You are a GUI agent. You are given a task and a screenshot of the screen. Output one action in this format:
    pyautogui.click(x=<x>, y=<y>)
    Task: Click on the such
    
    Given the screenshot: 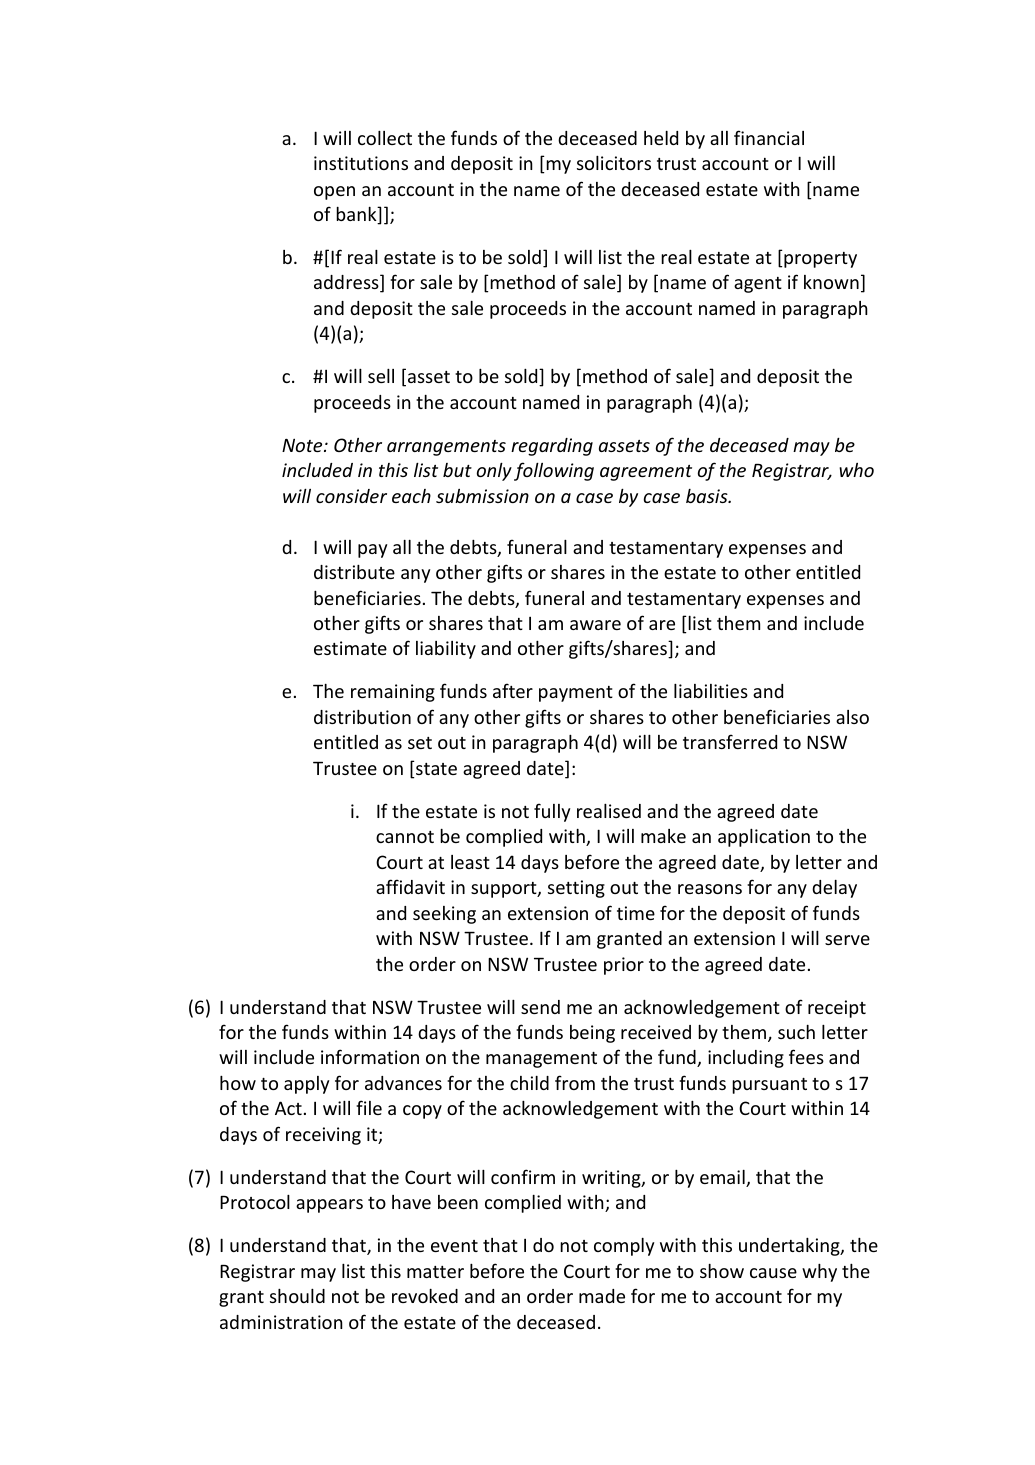 What is the action you would take?
    pyautogui.click(x=796, y=1032)
